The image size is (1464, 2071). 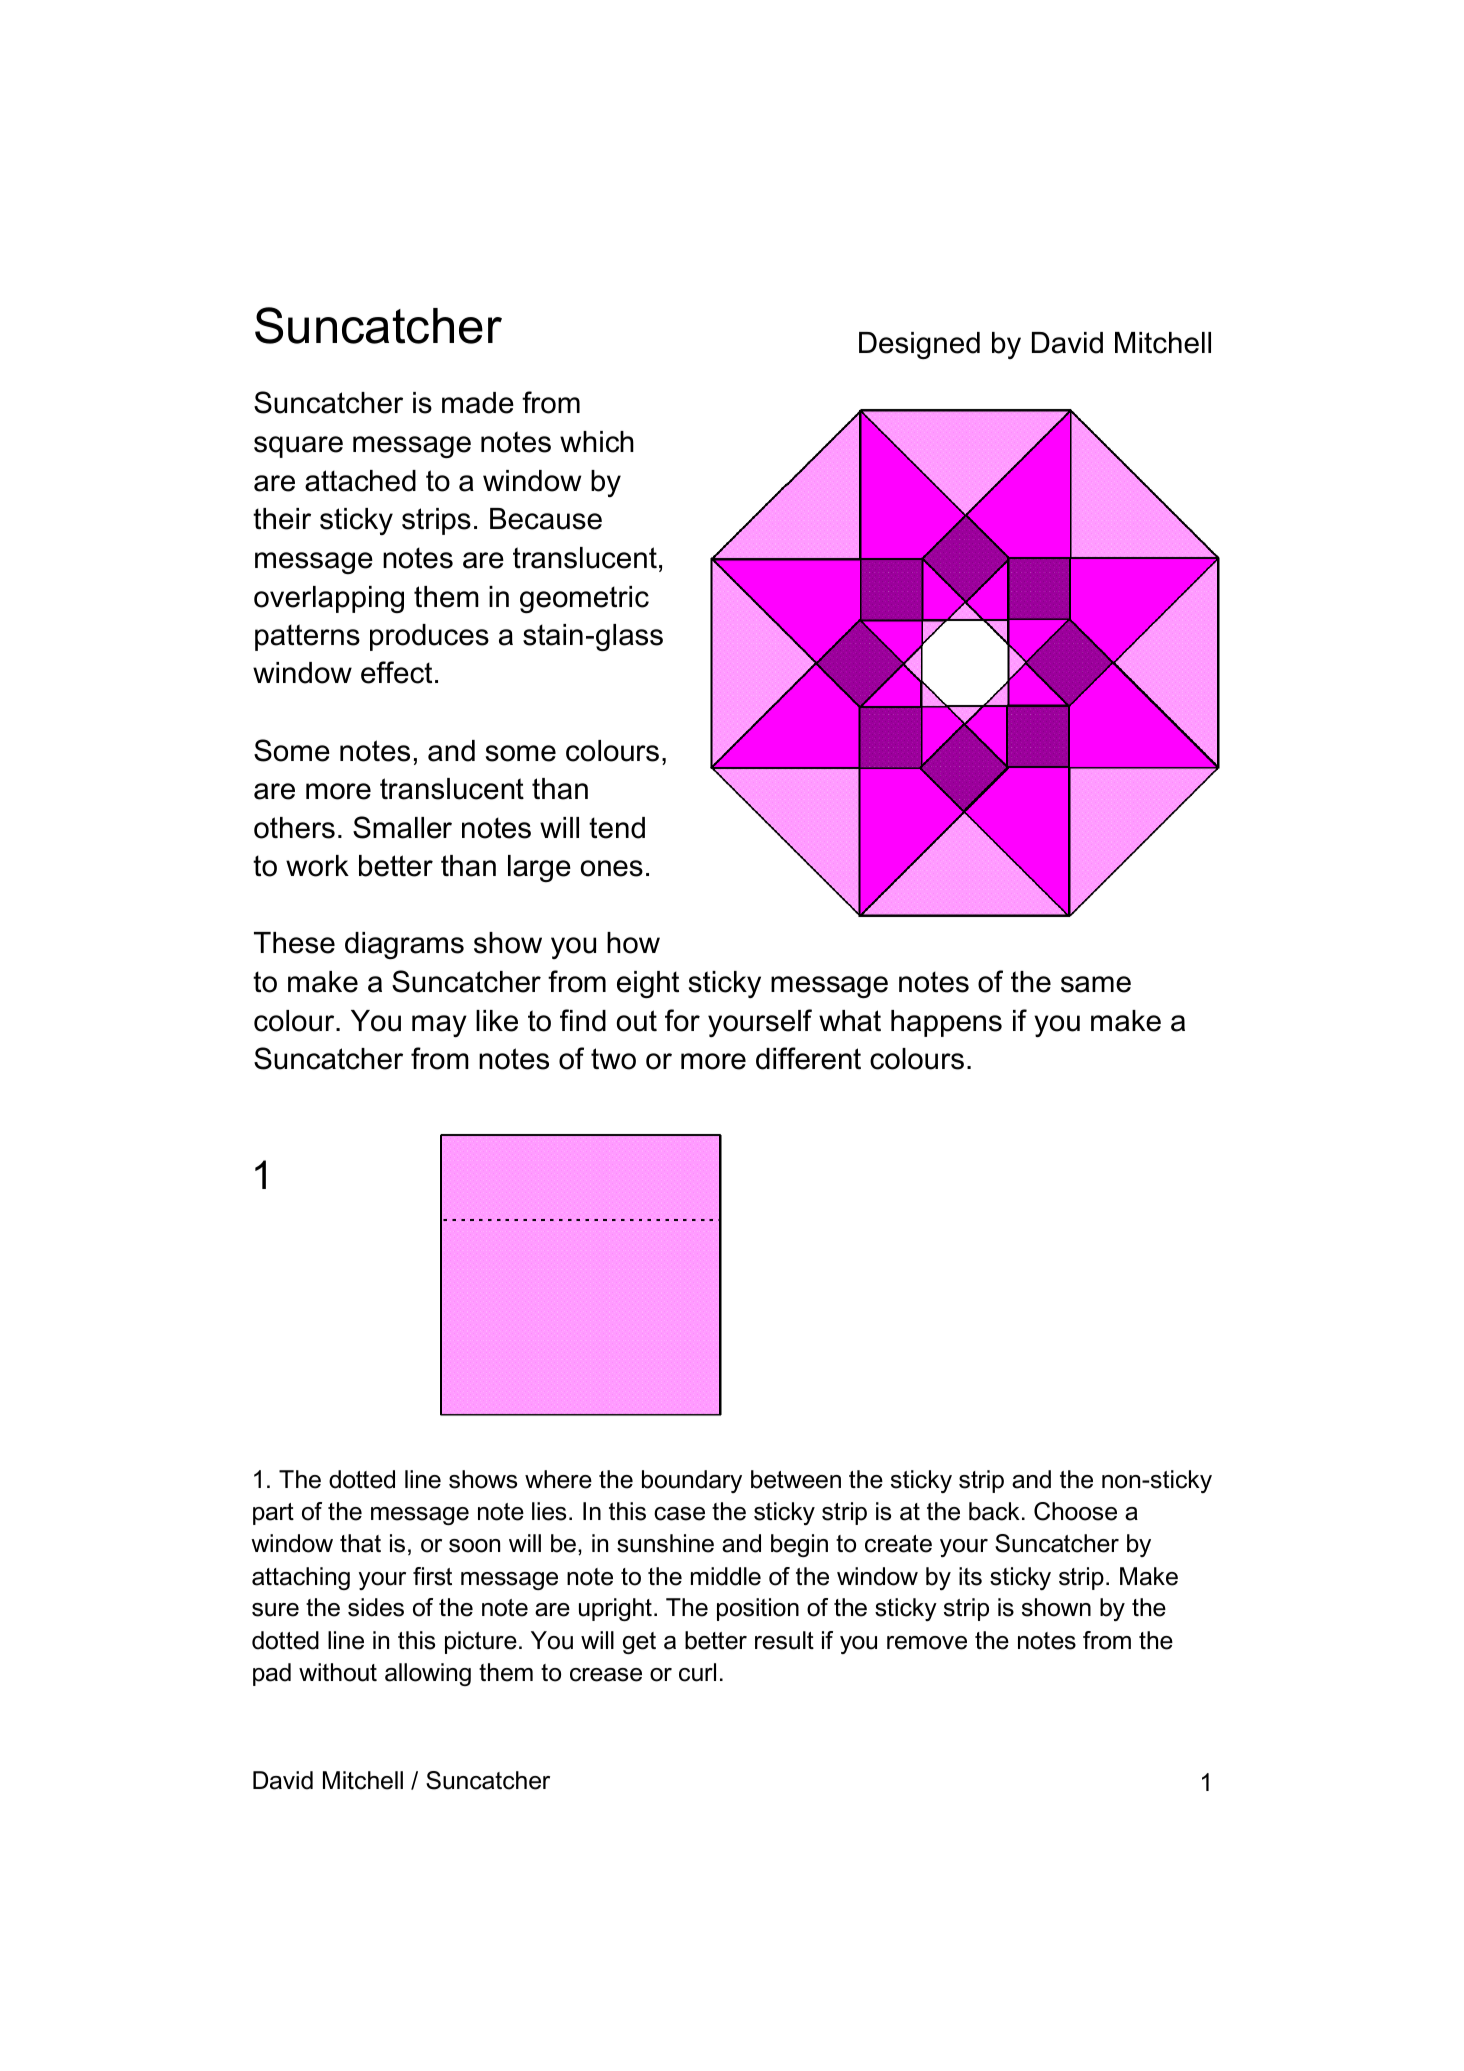 I want to click on geometric, so click(x=584, y=599).
